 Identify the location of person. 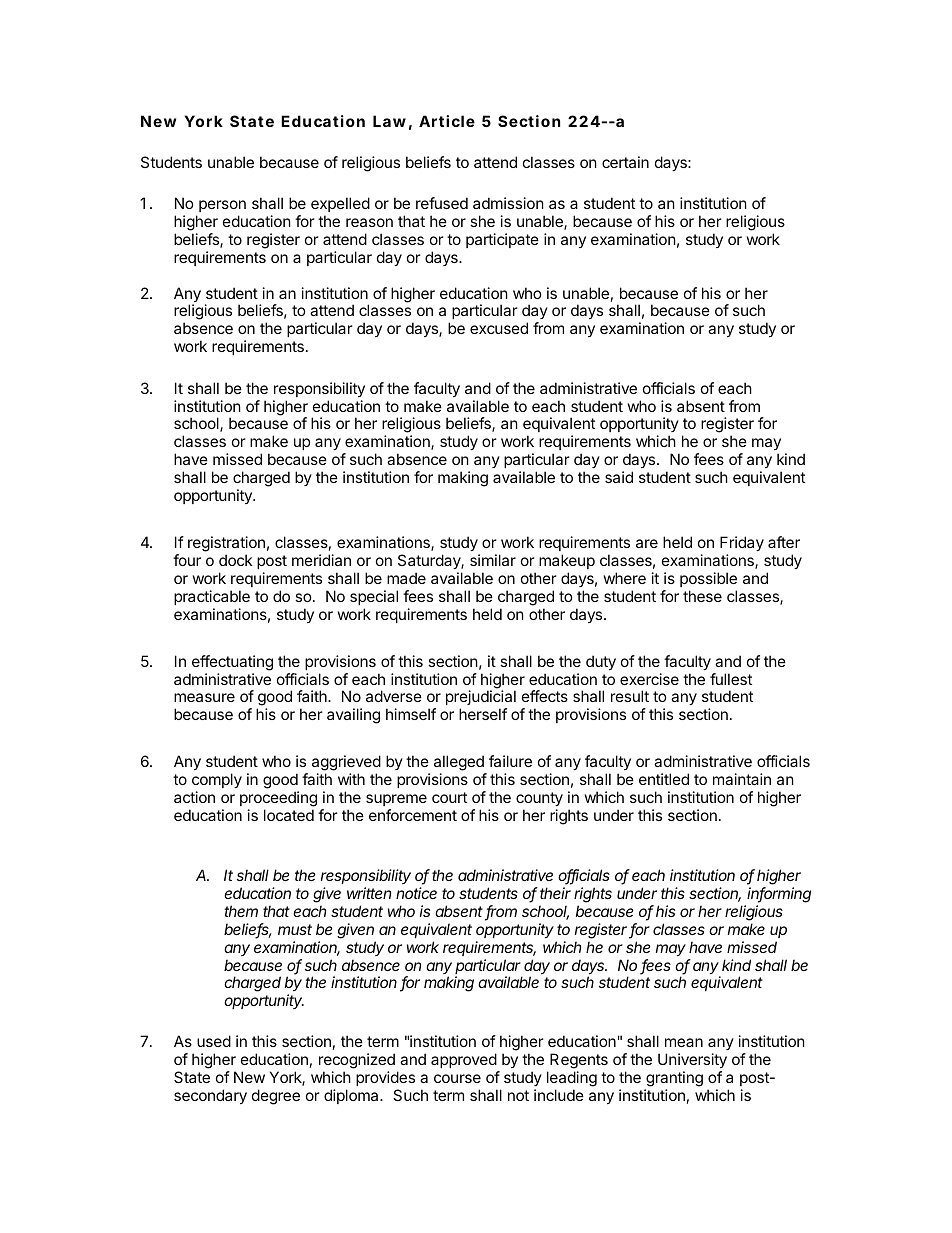
(222, 206).
